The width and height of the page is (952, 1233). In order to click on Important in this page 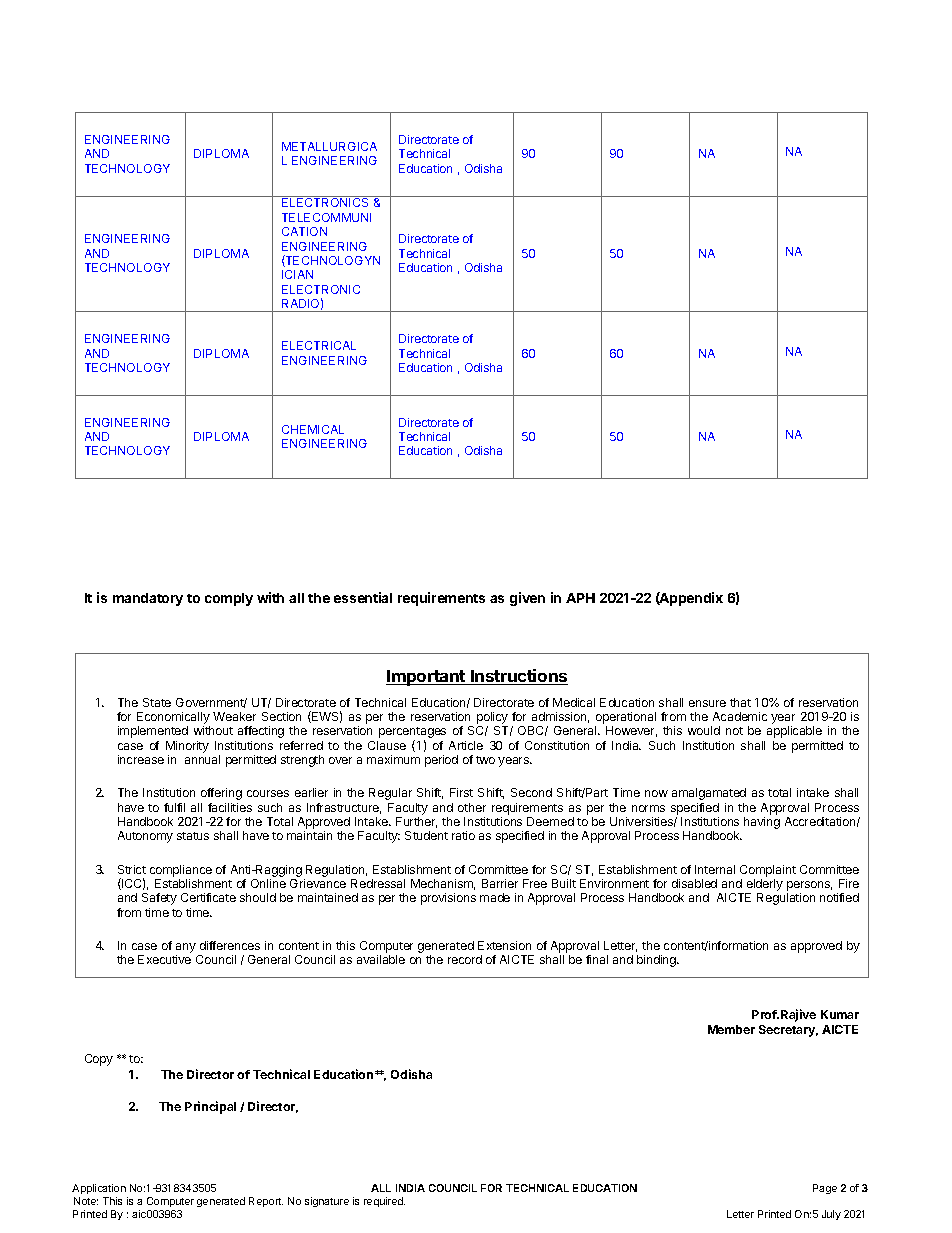, I will do `click(426, 678)`.
